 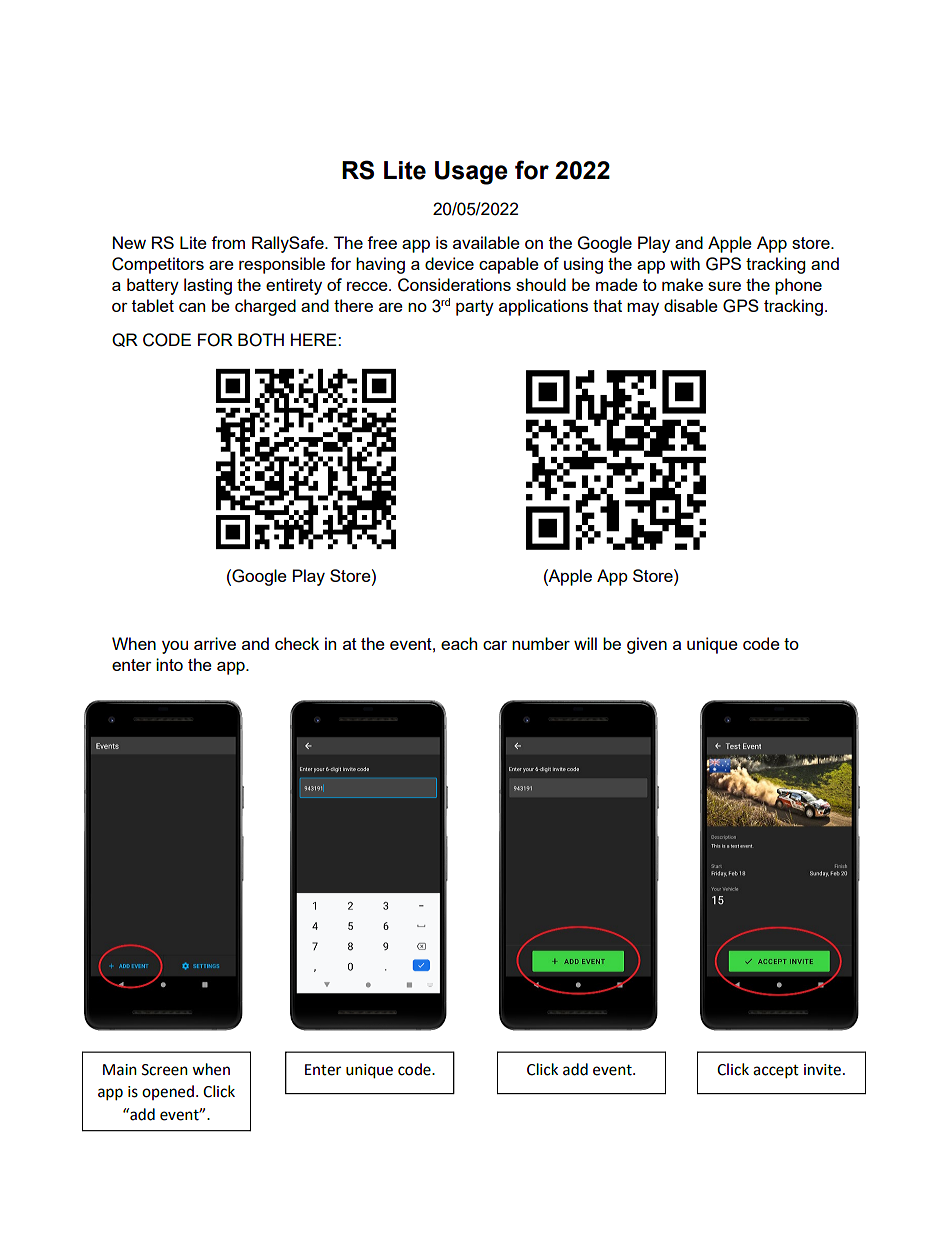 I want to click on given, so click(x=647, y=645).
